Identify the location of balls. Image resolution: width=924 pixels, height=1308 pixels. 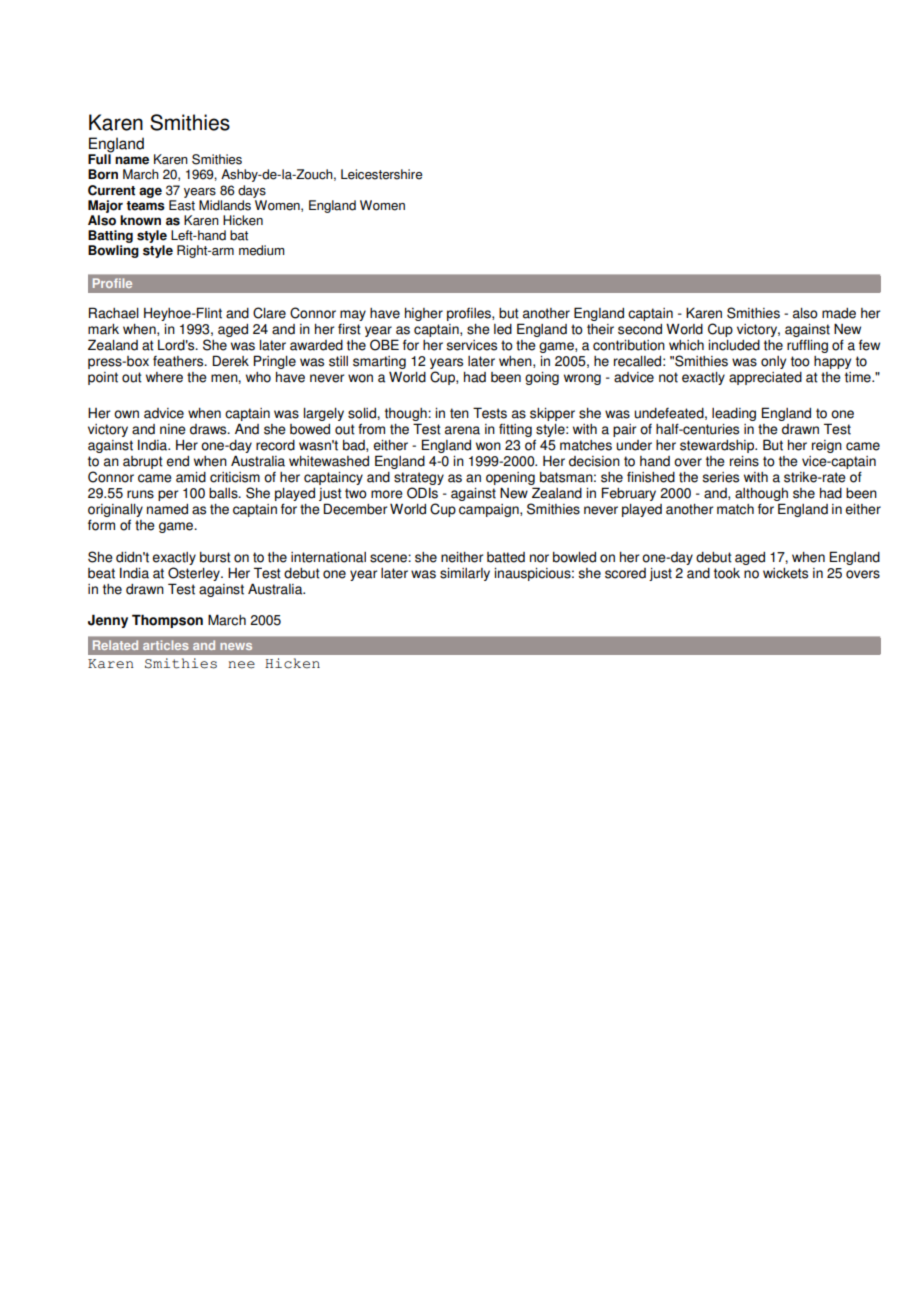
(224, 493).
